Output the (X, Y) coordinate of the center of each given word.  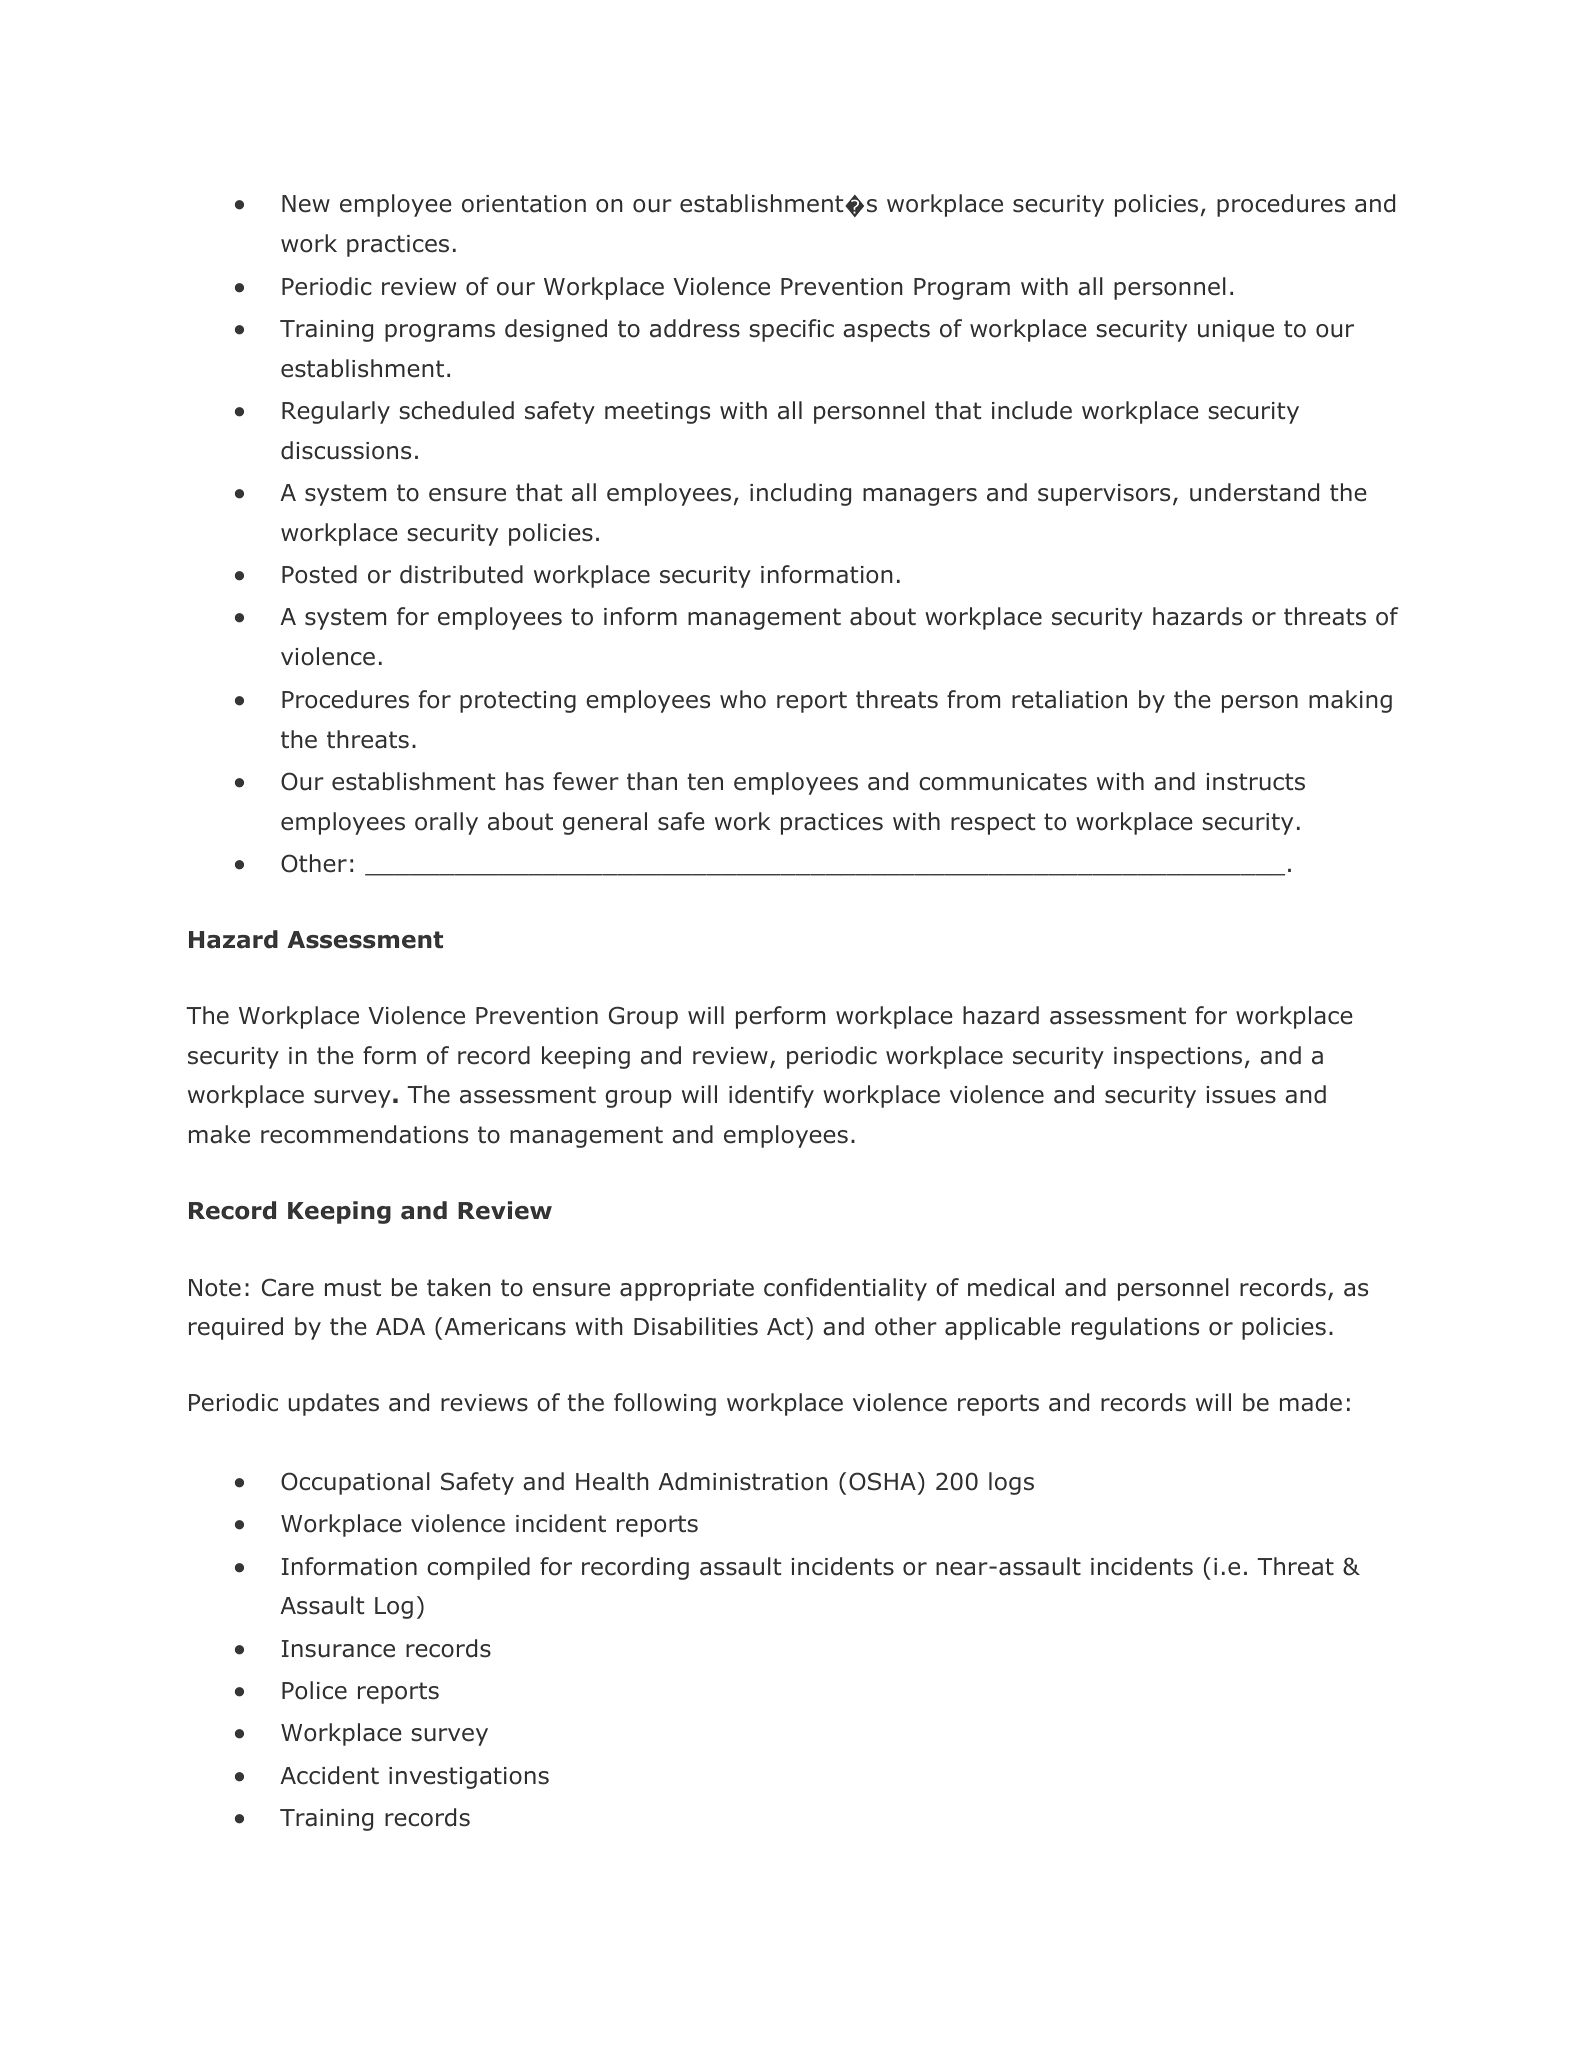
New (306, 204)
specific (791, 330)
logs (1011, 1483)
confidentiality (845, 1289)
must (353, 1288)
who (743, 699)
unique (1236, 331)
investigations (469, 1778)
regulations (1135, 1328)
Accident (329, 1775)
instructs (1255, 782)
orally (446, 823)
